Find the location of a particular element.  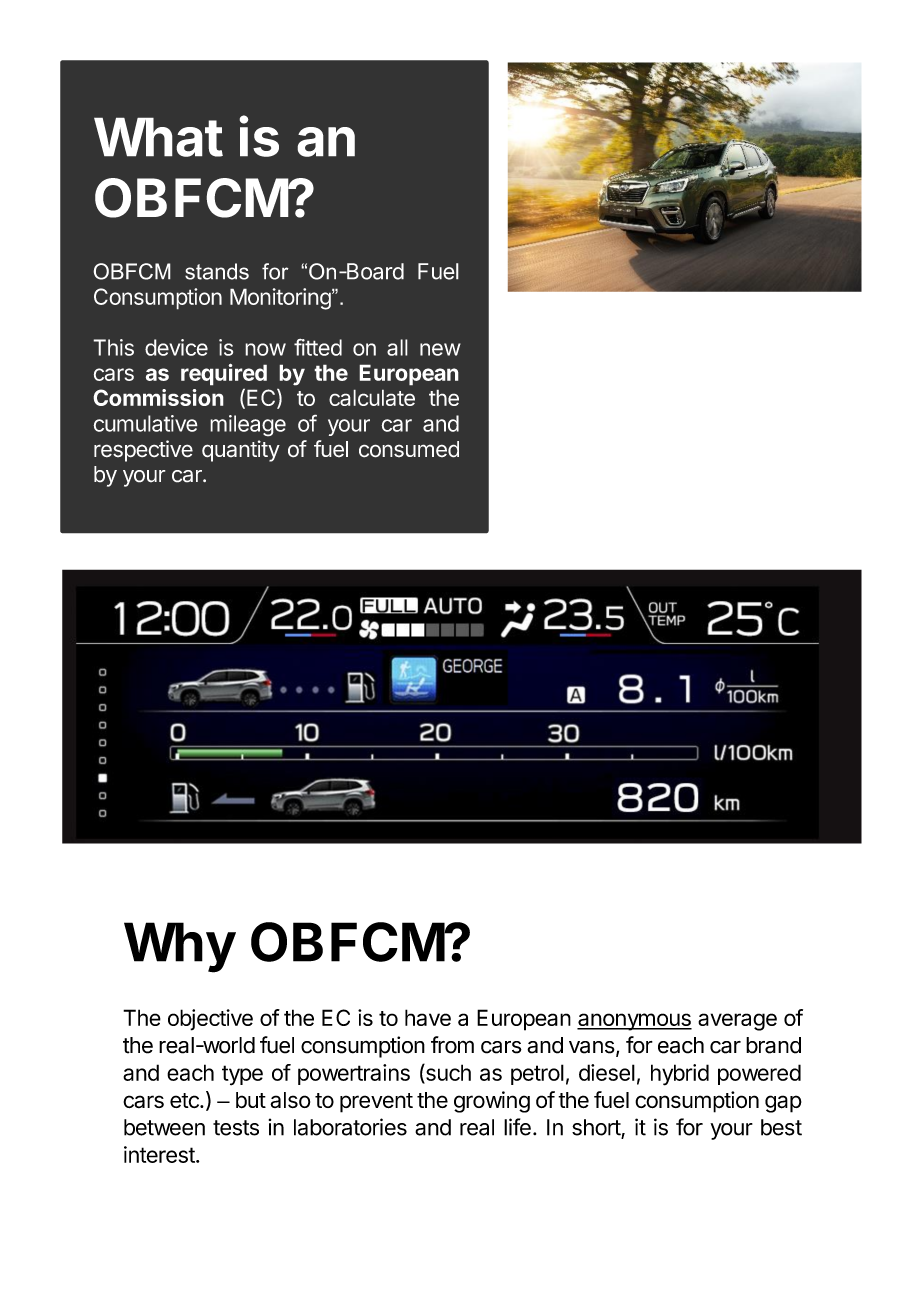

between is located at coordinates (164, 1127).
